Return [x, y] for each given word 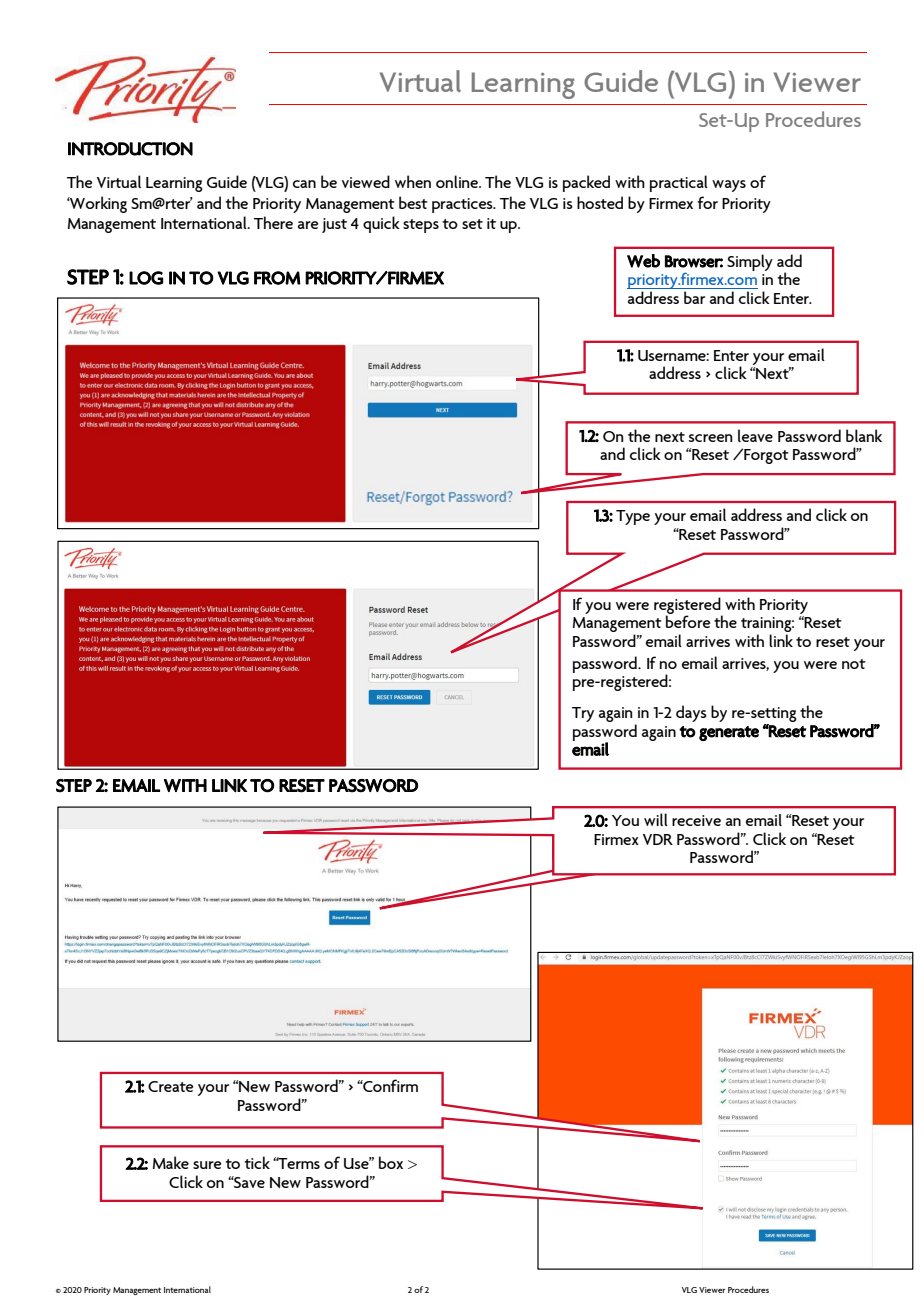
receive [696, 820]
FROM [277, 278]
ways [729, 186]
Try [583, 714]
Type [633, 517]
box [391, 1162]
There [273, 222]
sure [207, 1165]
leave [755, 435]
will [656, 819]
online [458, 181]
